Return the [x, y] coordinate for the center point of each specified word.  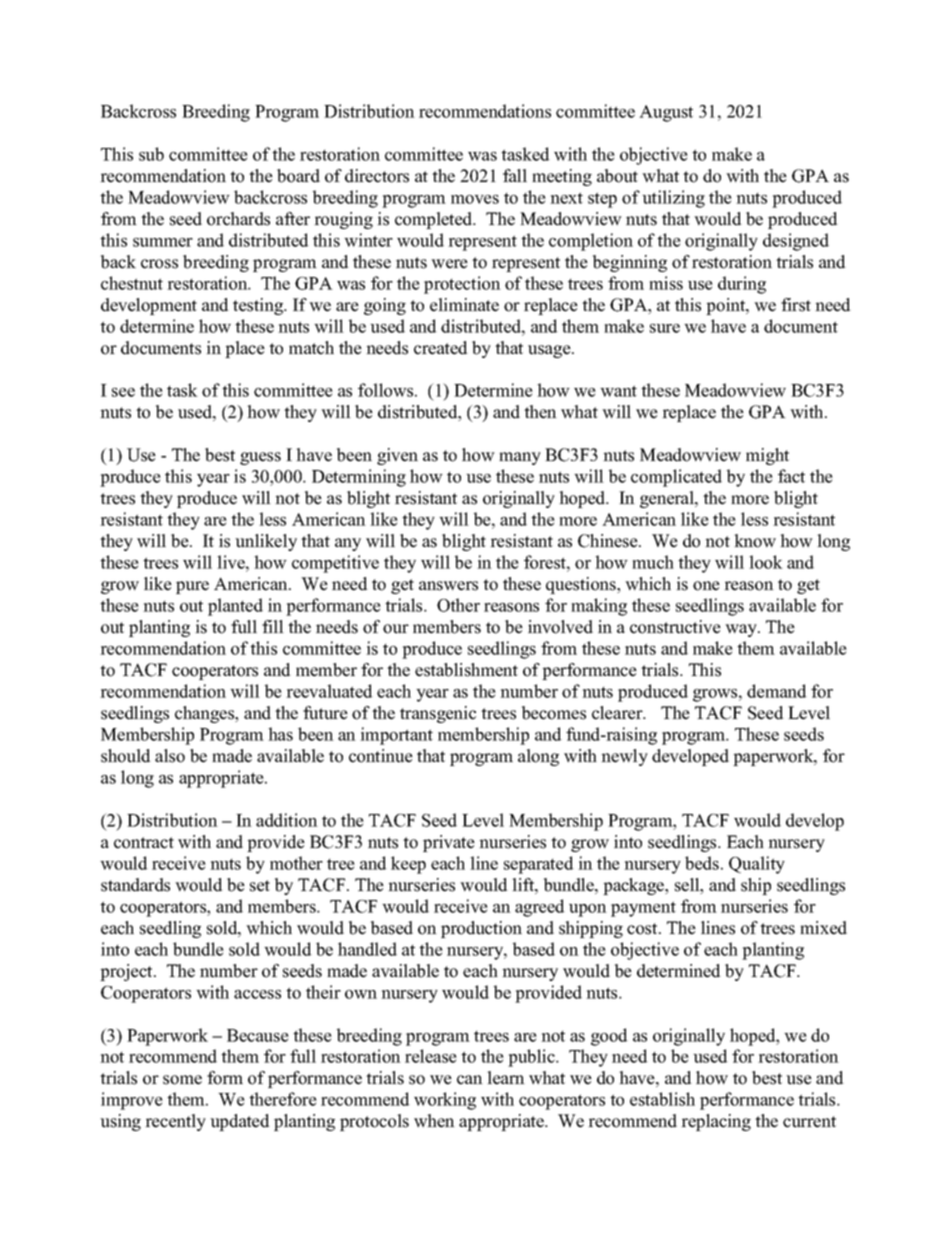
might [767, 456]
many [520, 458]
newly [624, 757]
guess [260, 458]
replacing [716, 1122]
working [445, 1101]
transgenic [438, 714]
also [170, 756]
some [182, 1080]
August [666, 113]
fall [515, 175]
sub [151, 154]
